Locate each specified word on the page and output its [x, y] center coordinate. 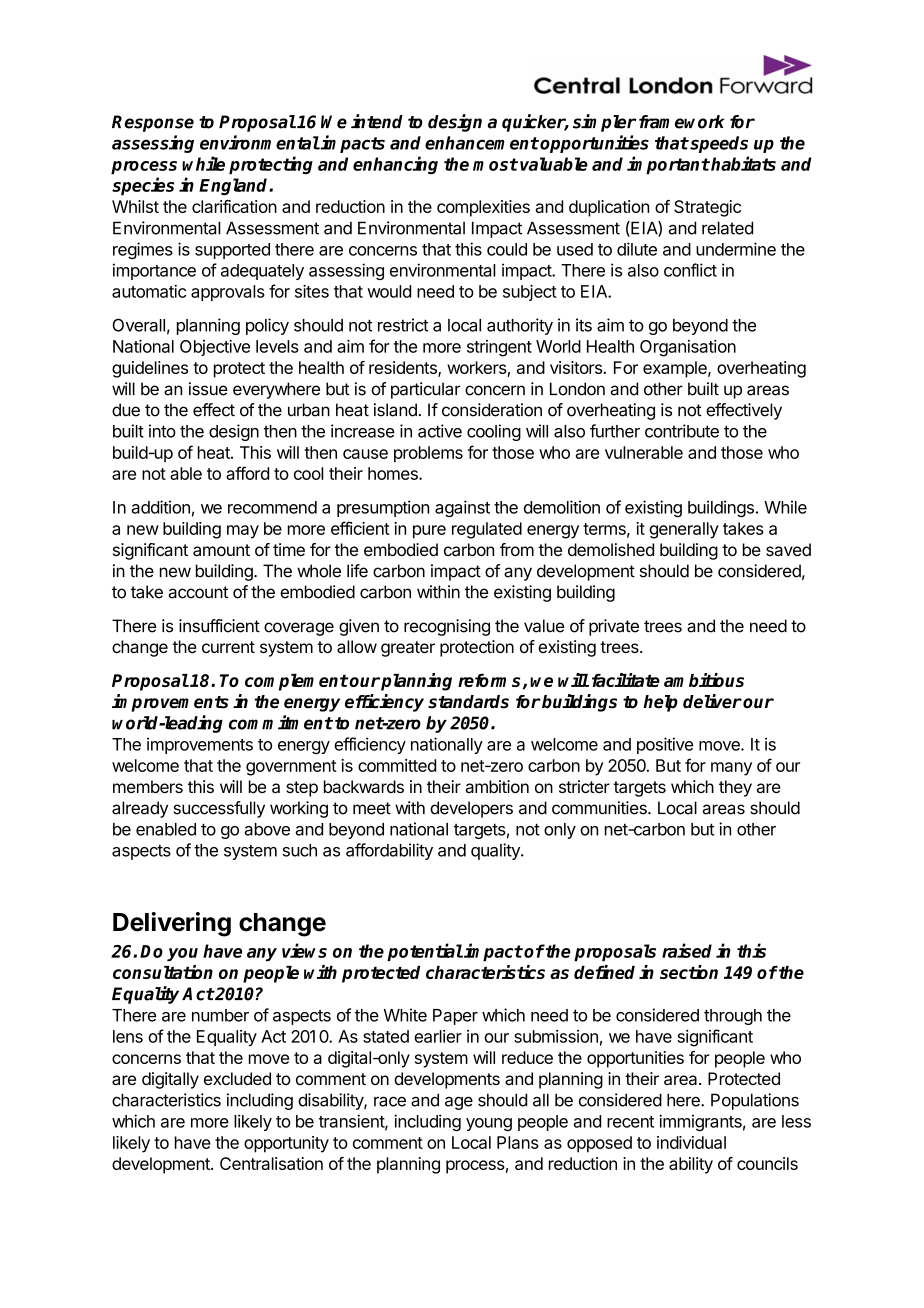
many [731, 769]
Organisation [688, 348]
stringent [499, 348]
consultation [163, 972]
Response [153, 123]
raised [687, 950]
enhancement [482, 143]
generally [684, 530]
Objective [215, 348]
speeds [718, 144]
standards [468, 702]
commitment [281, 722]
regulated [487, 530]
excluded [237, 1078]
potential [425, 952]
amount [221, 550]
